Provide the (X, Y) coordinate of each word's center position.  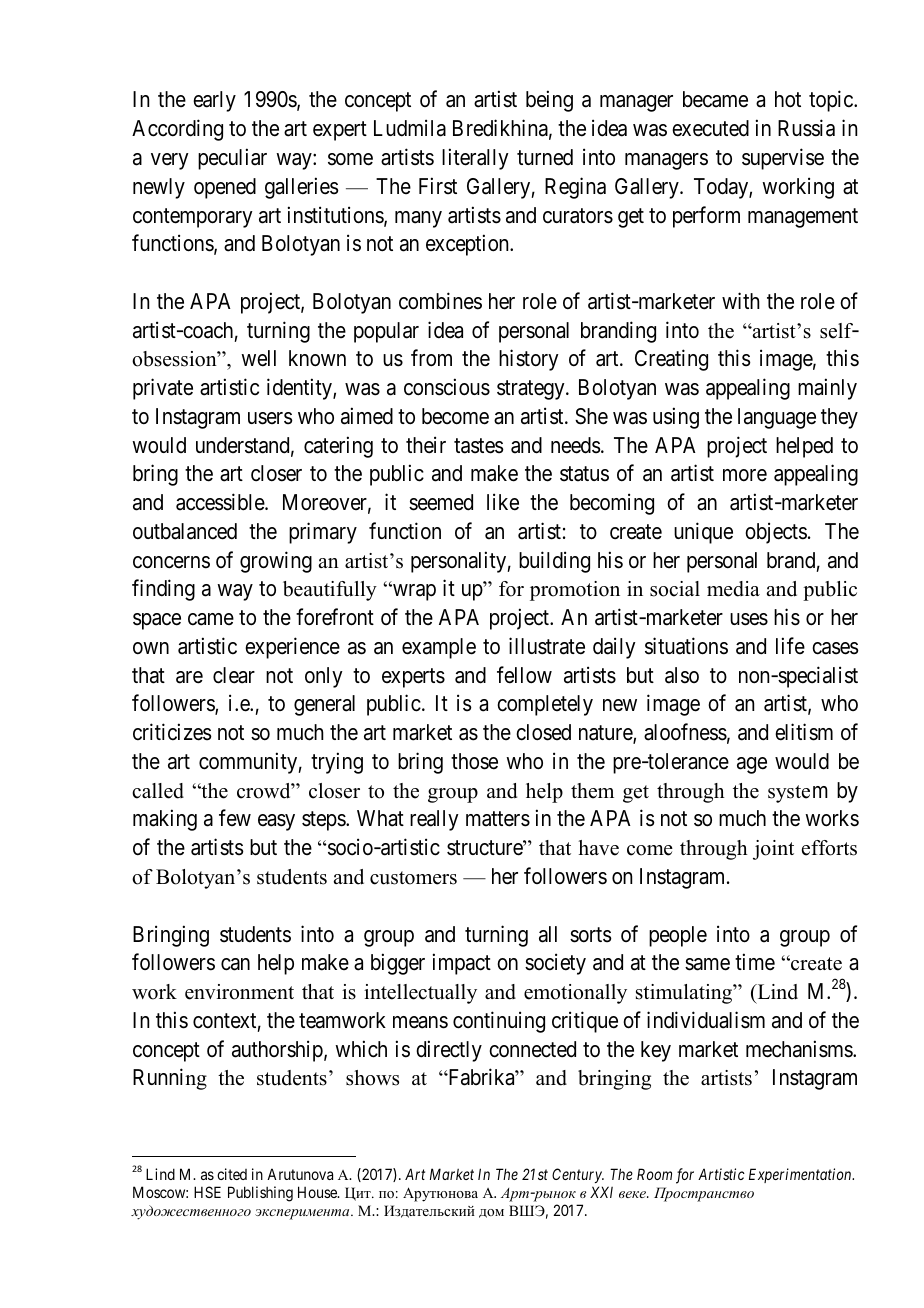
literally (475, 159)
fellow (524, 675)
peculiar (232, 159)
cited (232, 1174)
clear (234, 675)
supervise (783, 159)
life (790, 645)
